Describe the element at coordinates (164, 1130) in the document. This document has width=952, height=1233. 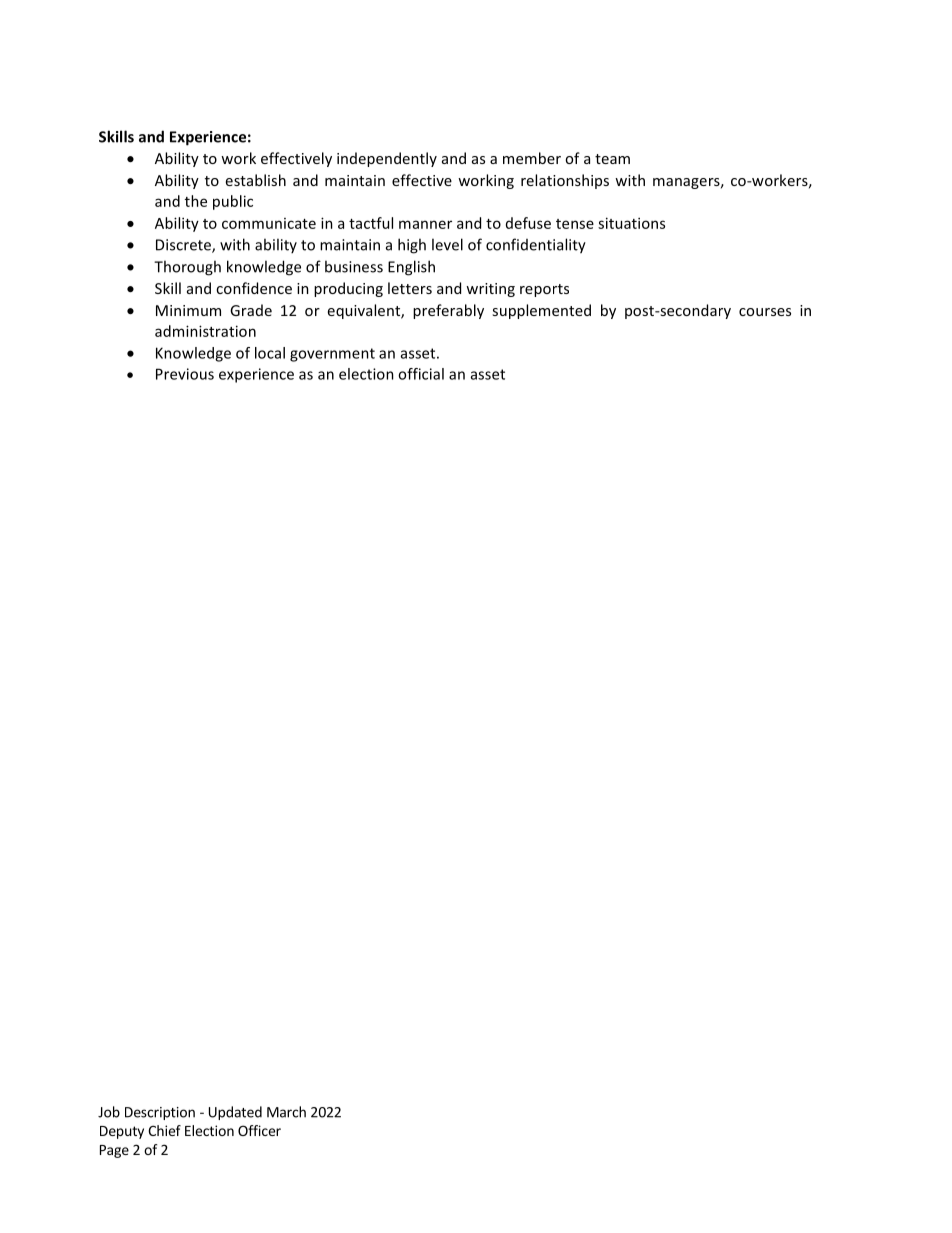
I see `Chief` at that location.
